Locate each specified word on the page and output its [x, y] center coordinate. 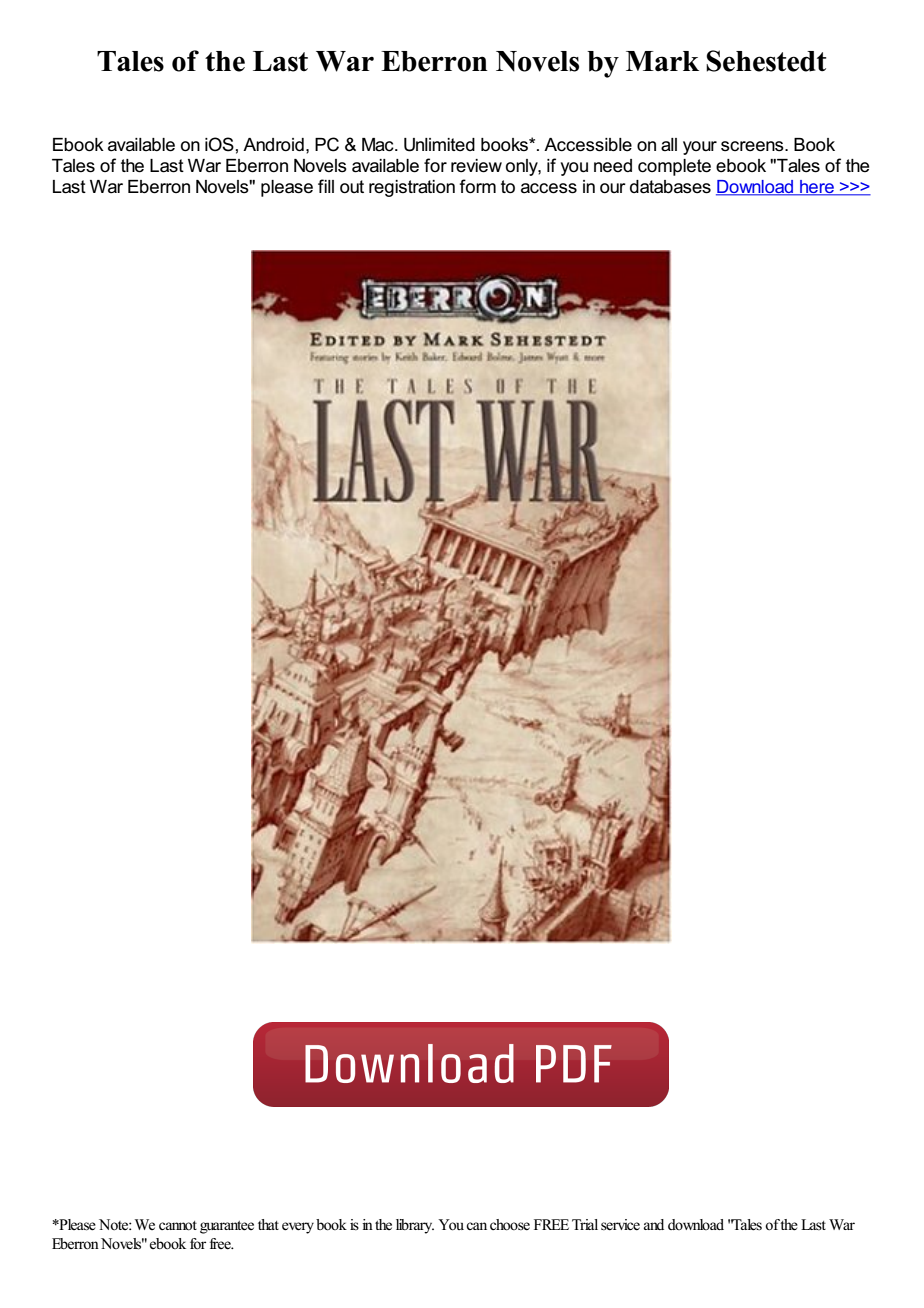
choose [510, 1225]
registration [412, 188]
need [613, 166]
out [352, 187]
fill [326, 186]
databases [670, 187]
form [477, 186]
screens [753, 146]
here [817, 188]
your [700, 148]
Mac [379, 145]
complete [674, 167]
